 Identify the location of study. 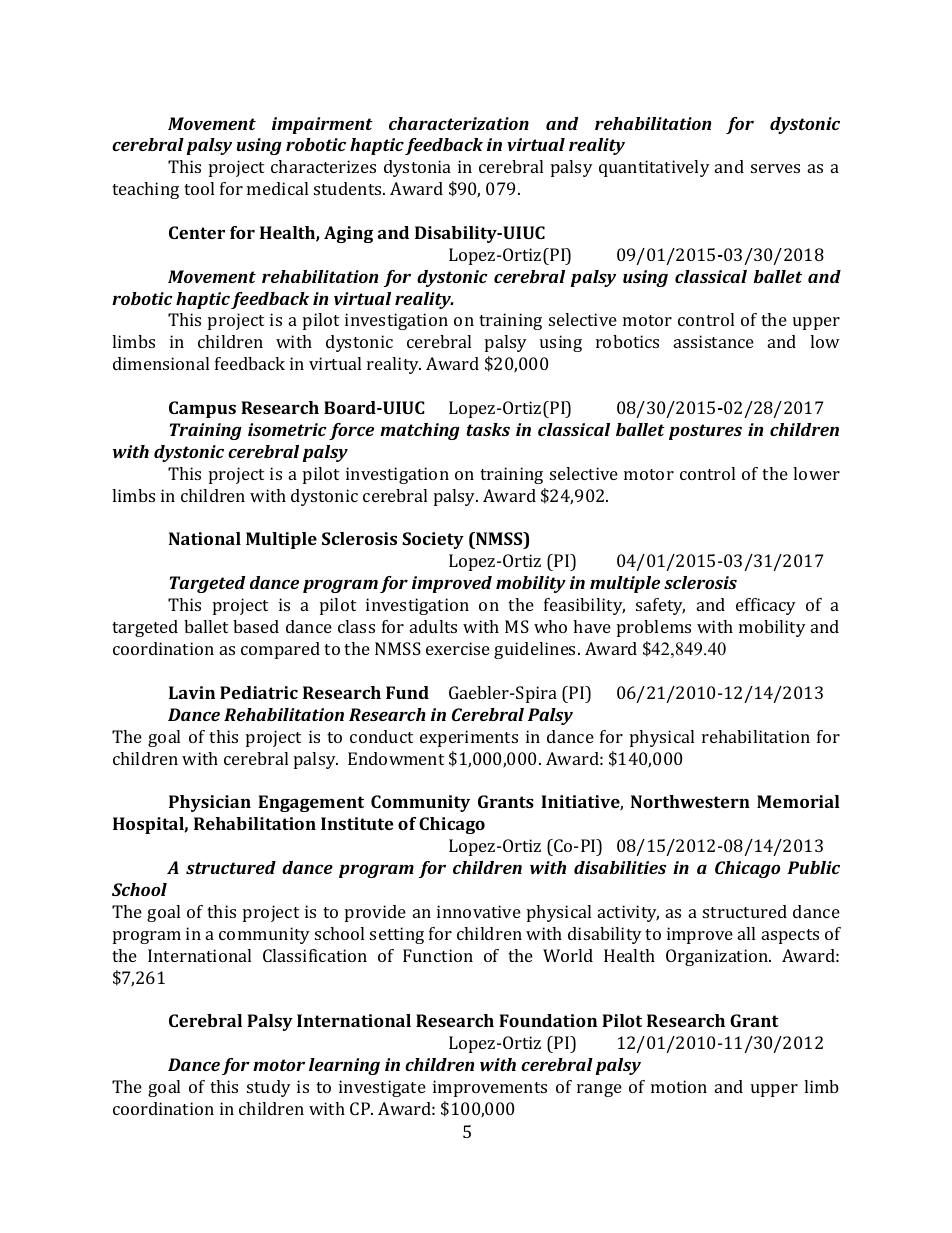
(269, 1088).
